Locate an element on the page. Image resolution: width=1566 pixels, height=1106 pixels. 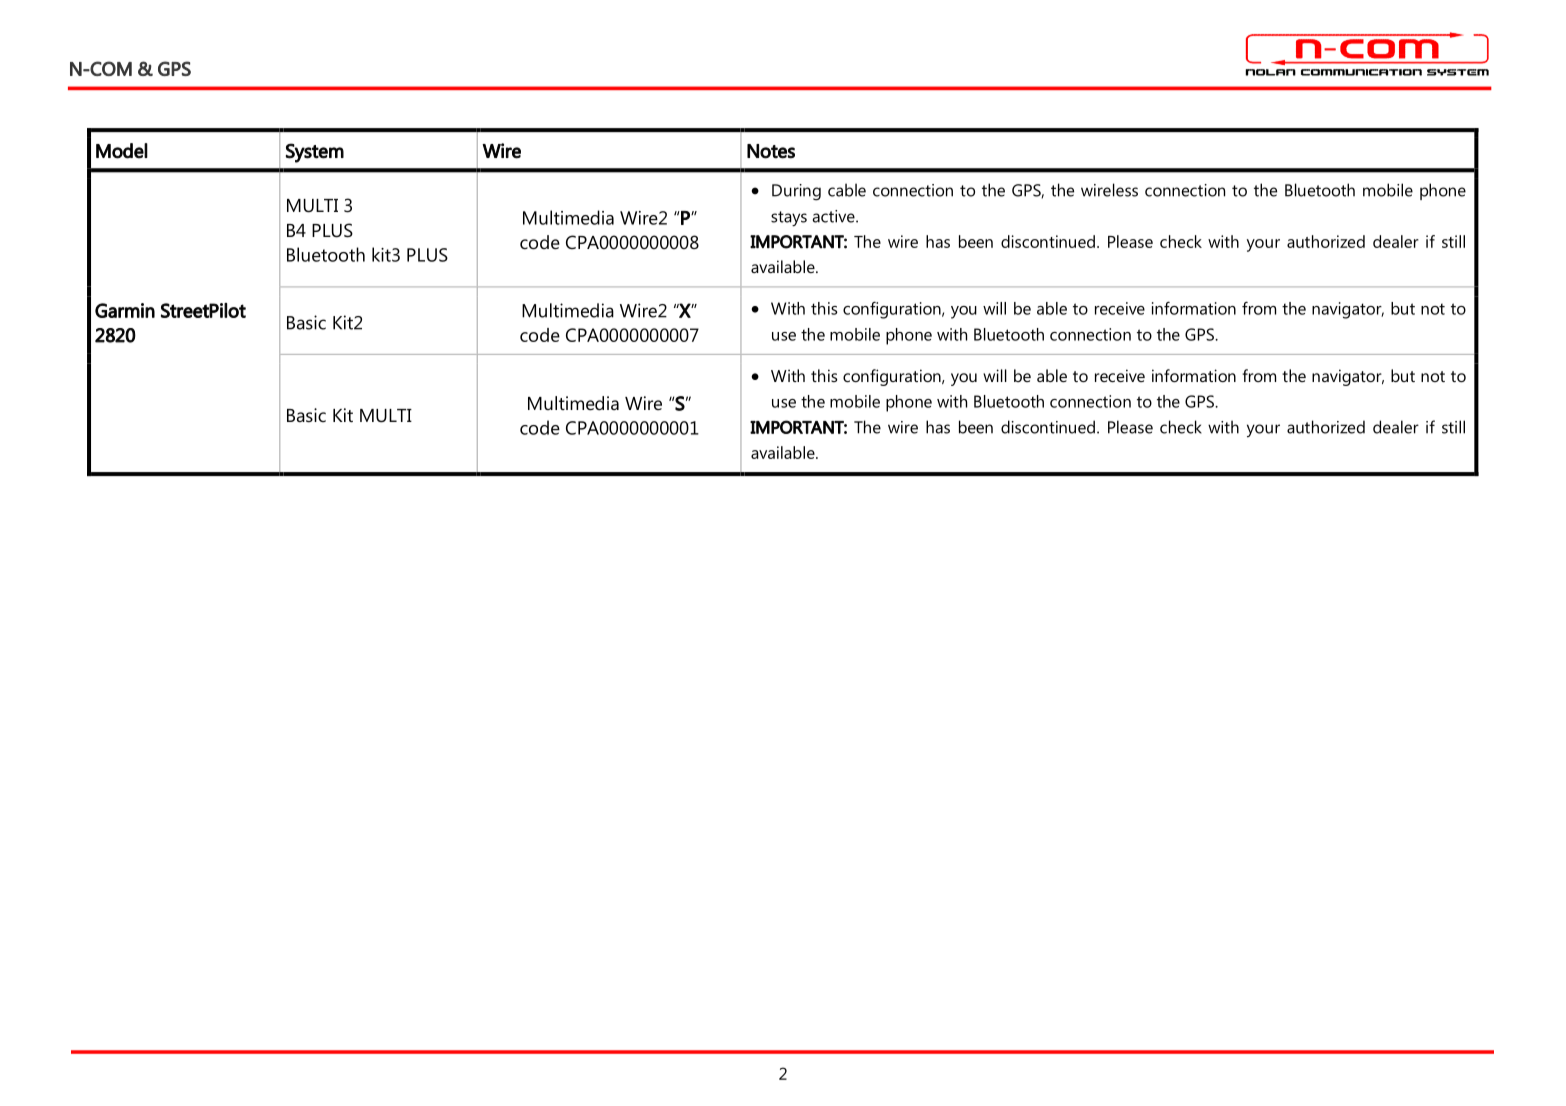
Notes is located at coordinates (771, 151).
